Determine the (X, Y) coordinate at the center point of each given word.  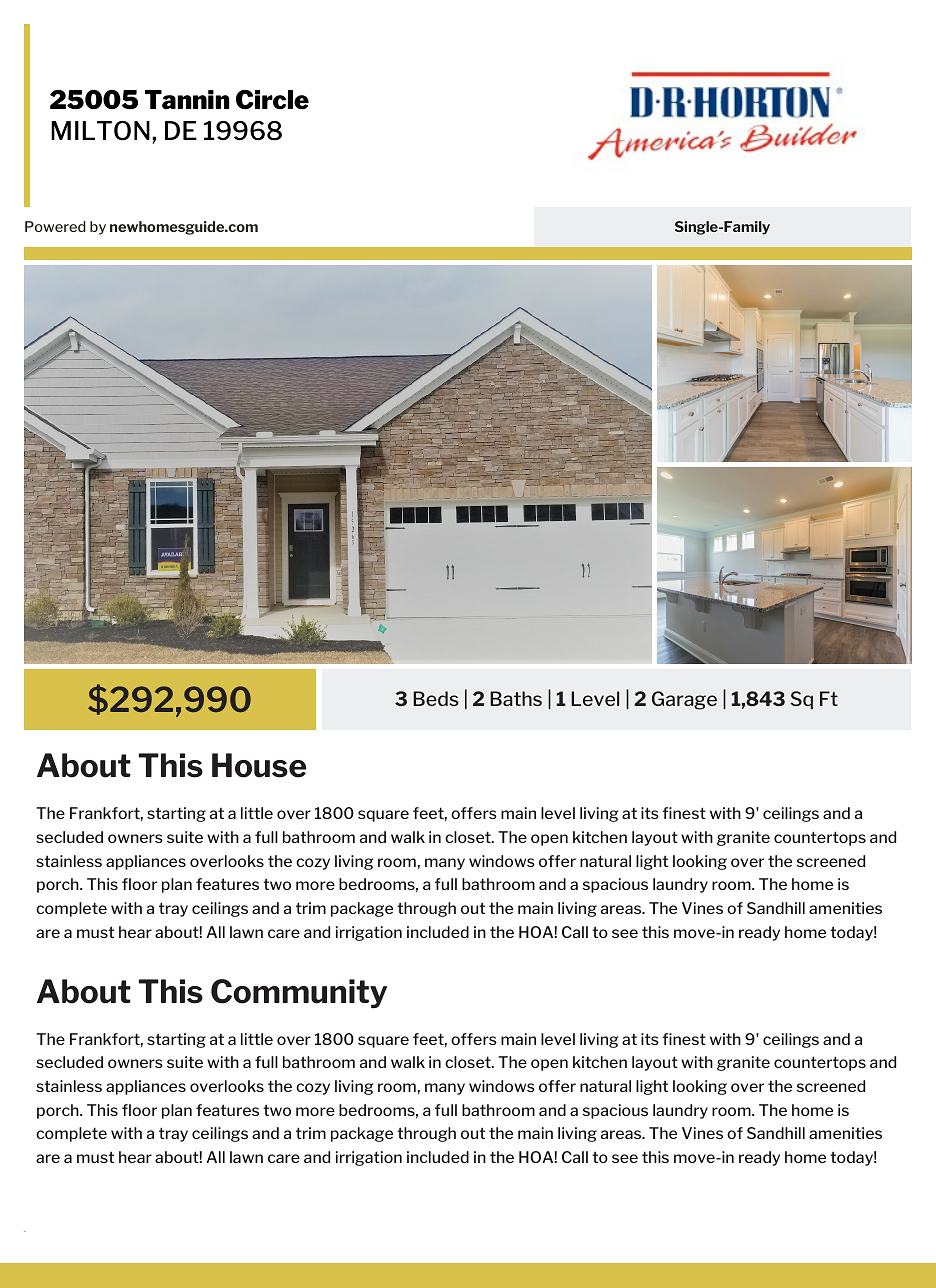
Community (299, 994)
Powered (55, 226)
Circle (272, 100)
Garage (684, 700)
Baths (516, 698)
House (259, 765)
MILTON (100, 131)
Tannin (187, 100)
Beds (436, 698)
